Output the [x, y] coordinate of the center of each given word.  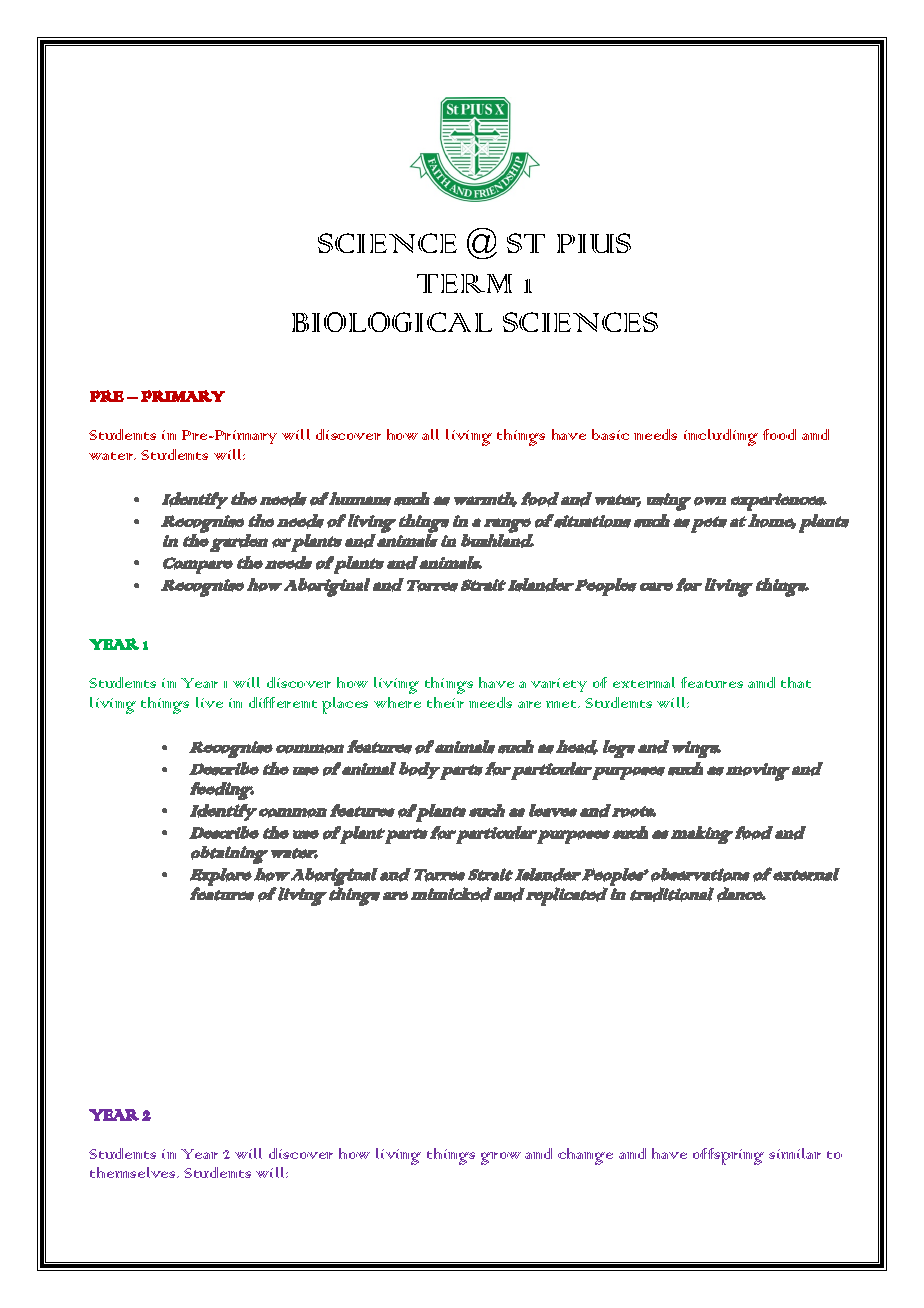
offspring [728, 1156]
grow [501, 1158]
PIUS [594, 243]
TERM [464, 283]
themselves [134, 1172]
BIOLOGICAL [392, 322]
